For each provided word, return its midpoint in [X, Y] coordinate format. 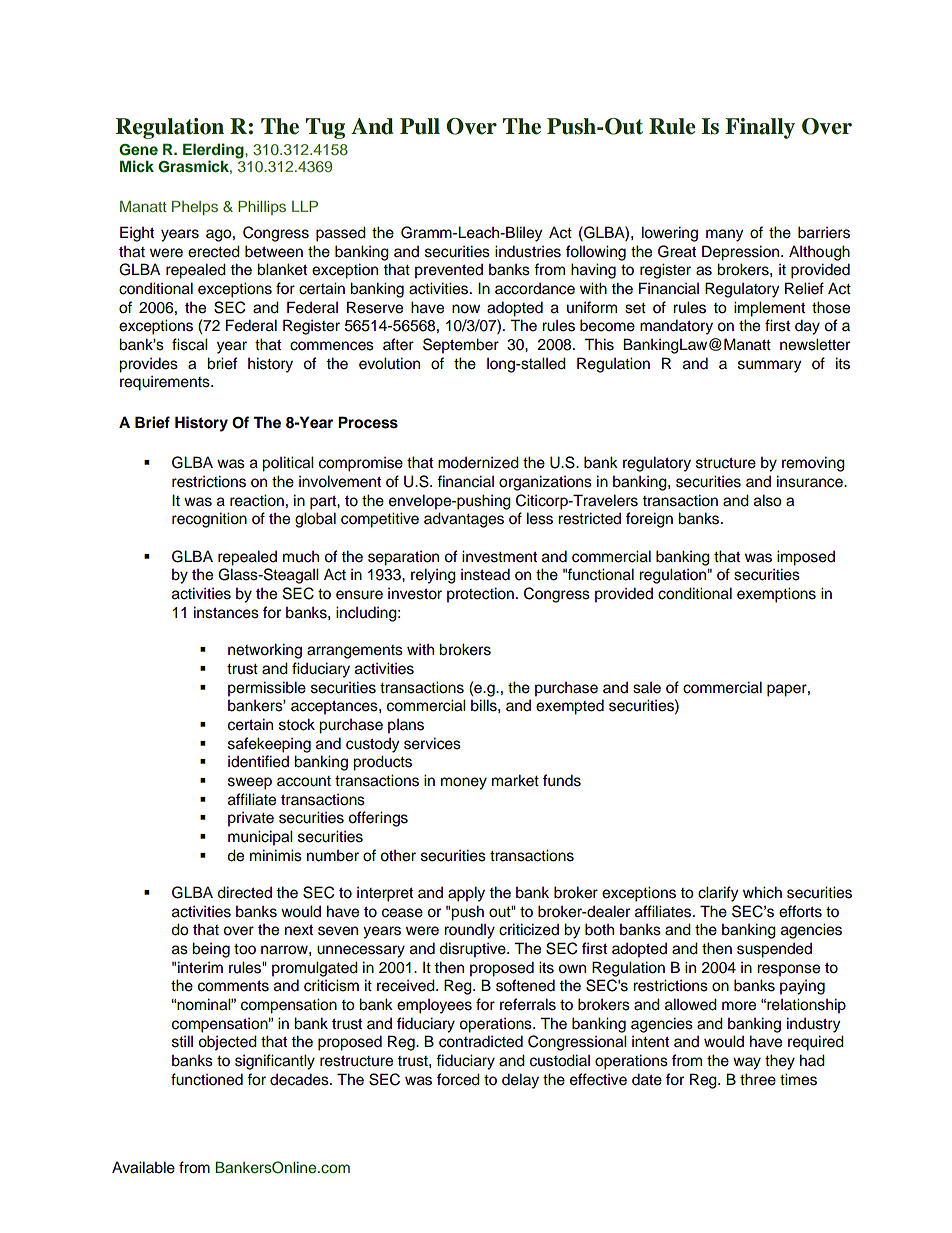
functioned [207, 1079]
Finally [760, 128]
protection [480, 595]
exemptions [776, 595]
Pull [420, 126]
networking [265, 651]
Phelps [195, 208]
